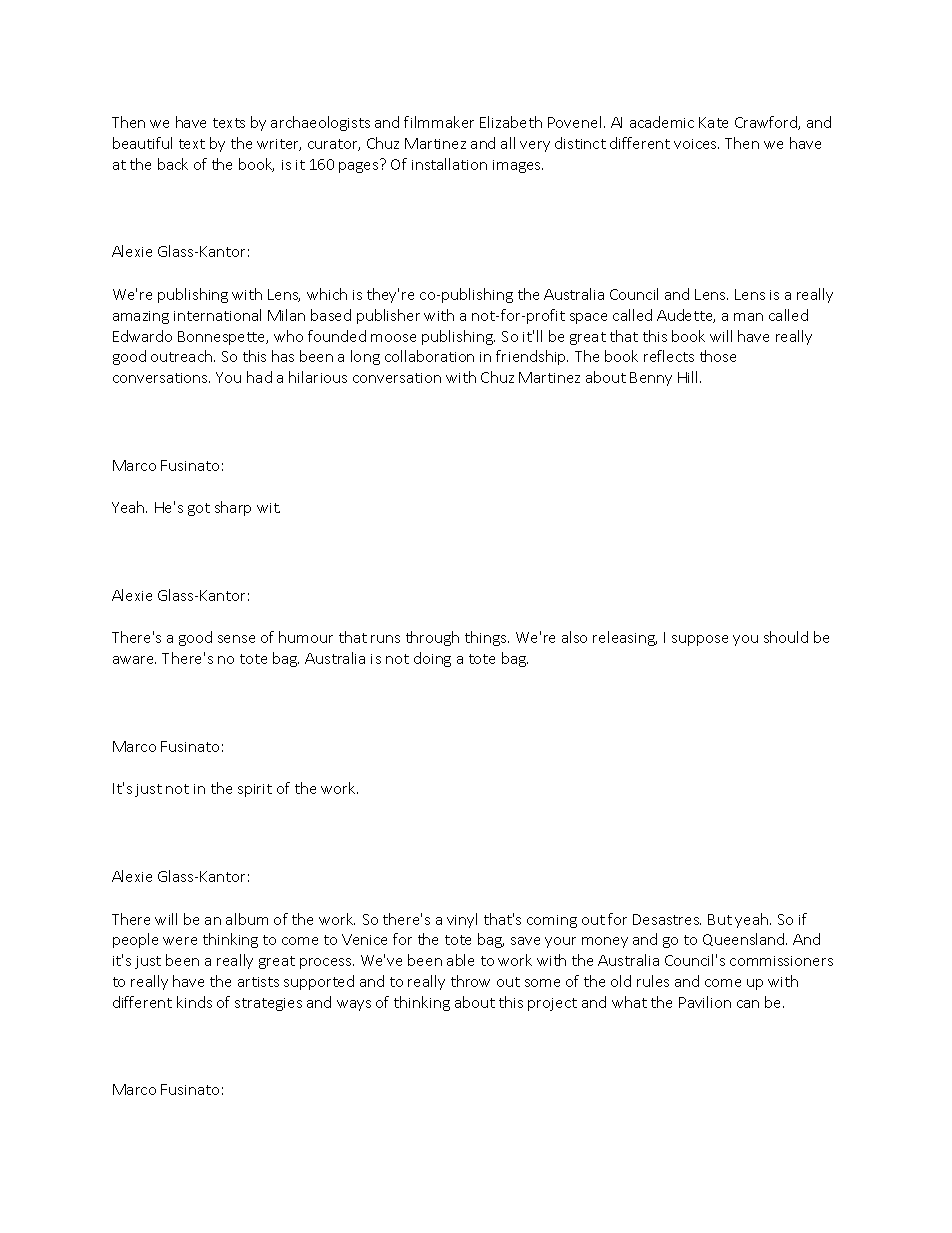 Image resolution: width=952 pixels, height=1233 pixels. What do you see at coordinates (487, 638) in the screenshot?
I see `things` at bounding box center [487, 638].
